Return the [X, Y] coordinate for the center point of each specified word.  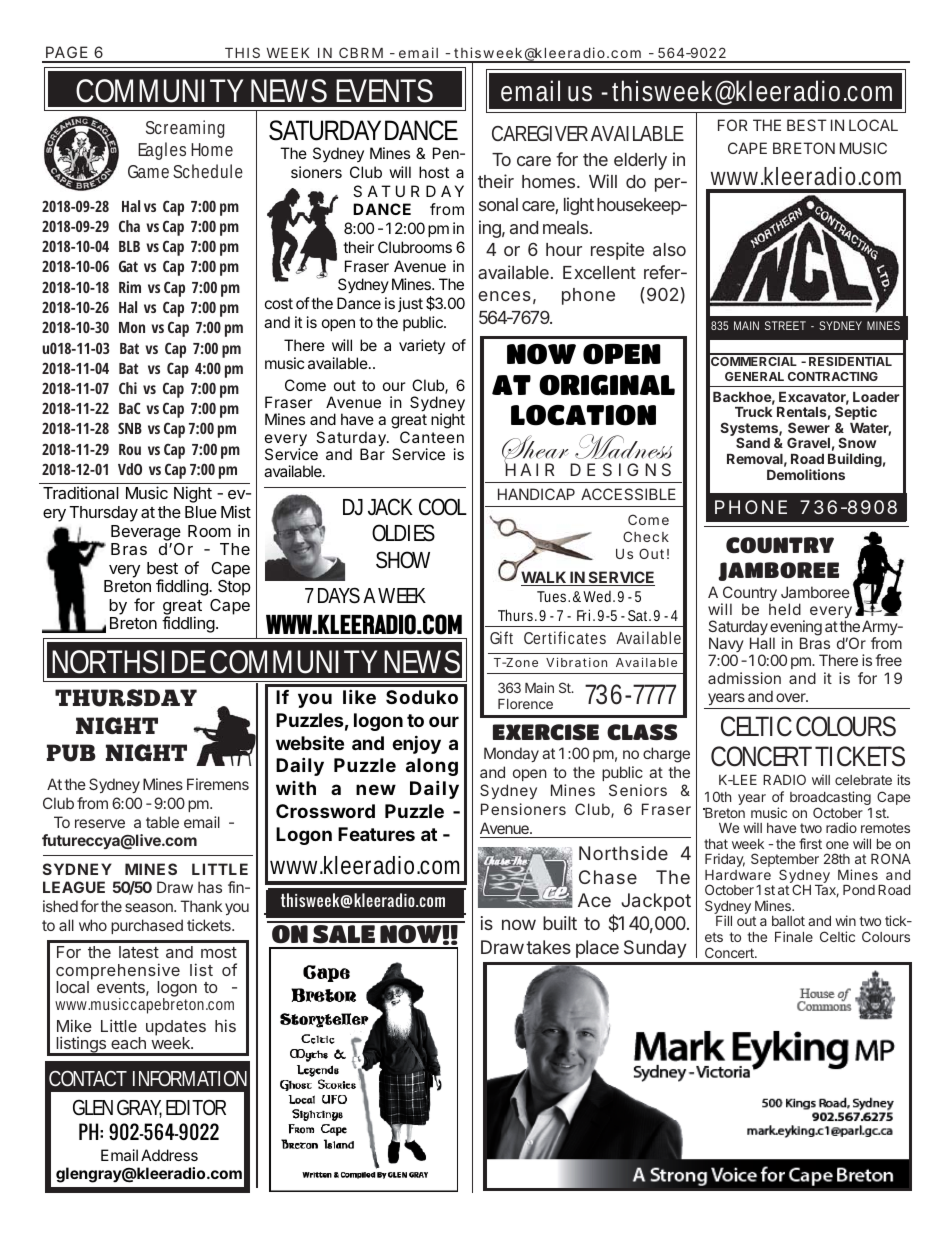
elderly [640, 161]
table [162, 822]
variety [422, 346]
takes [548, 947]
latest [139, 952]
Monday [511, 754]
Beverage [146, 533]
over [792, 697]
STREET [785, 325]
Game [148, 171]
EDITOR [196, 1107]
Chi [128, 388]
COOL [443, 507]
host [434, 172]
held [785, 609]
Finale [794, 936]
